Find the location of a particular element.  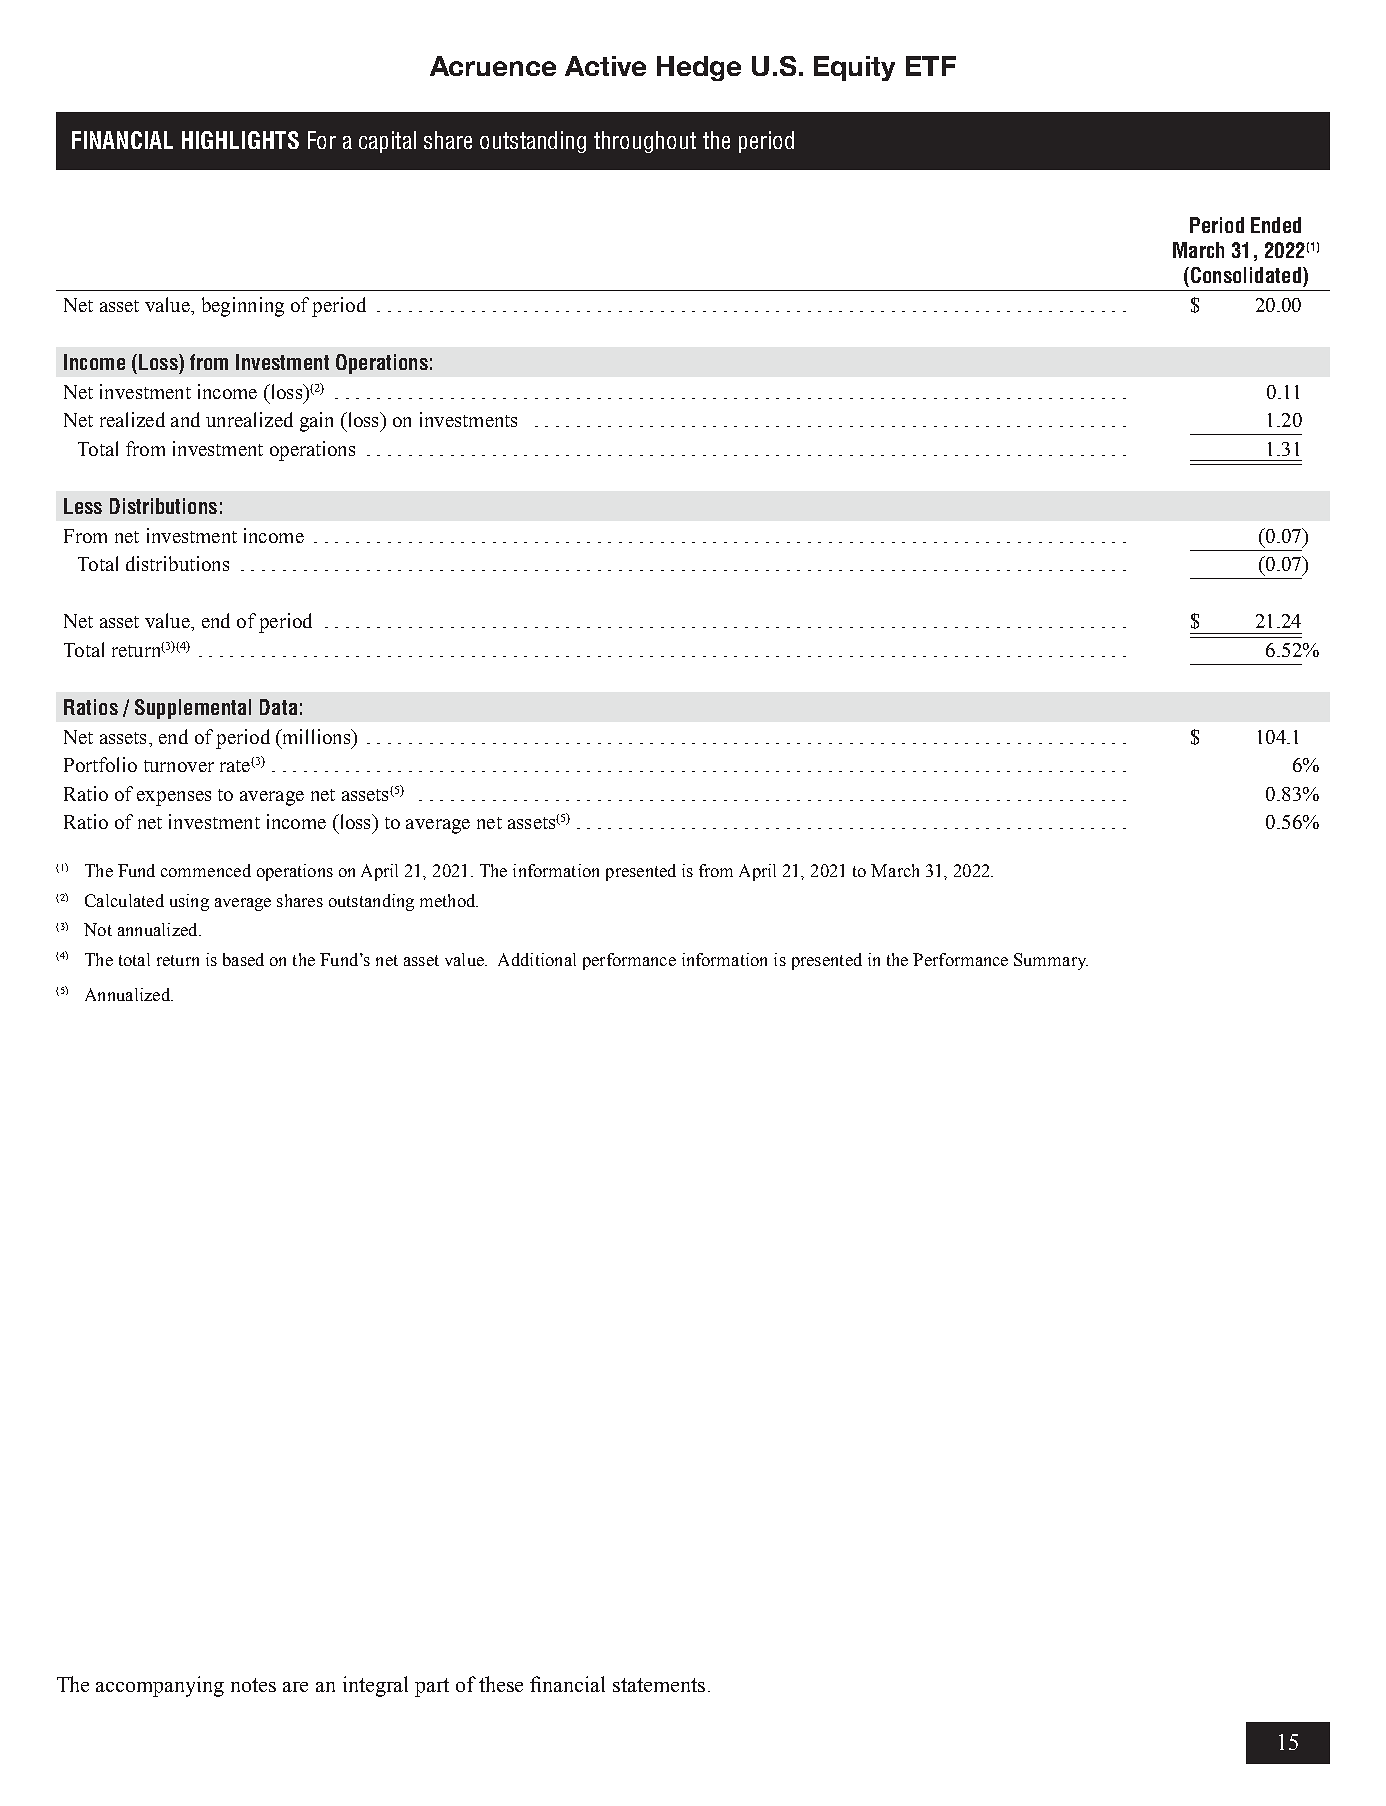

ETF is located at coordinates (931, 66).
